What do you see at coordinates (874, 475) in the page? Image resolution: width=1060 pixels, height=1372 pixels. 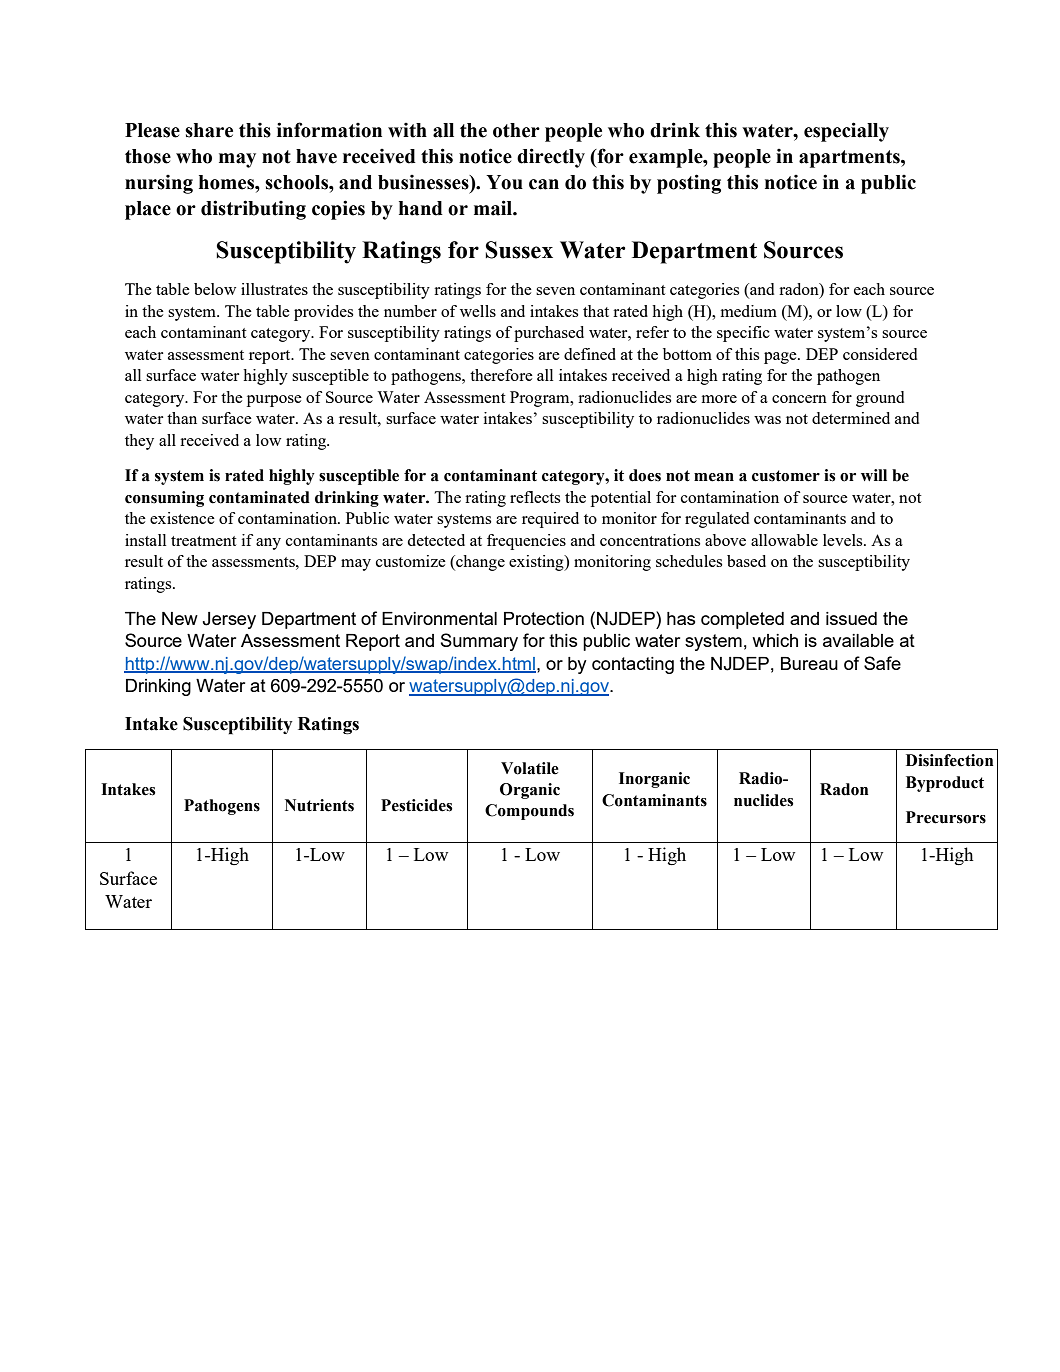 I see `will` at bounding box center [874, 475].
